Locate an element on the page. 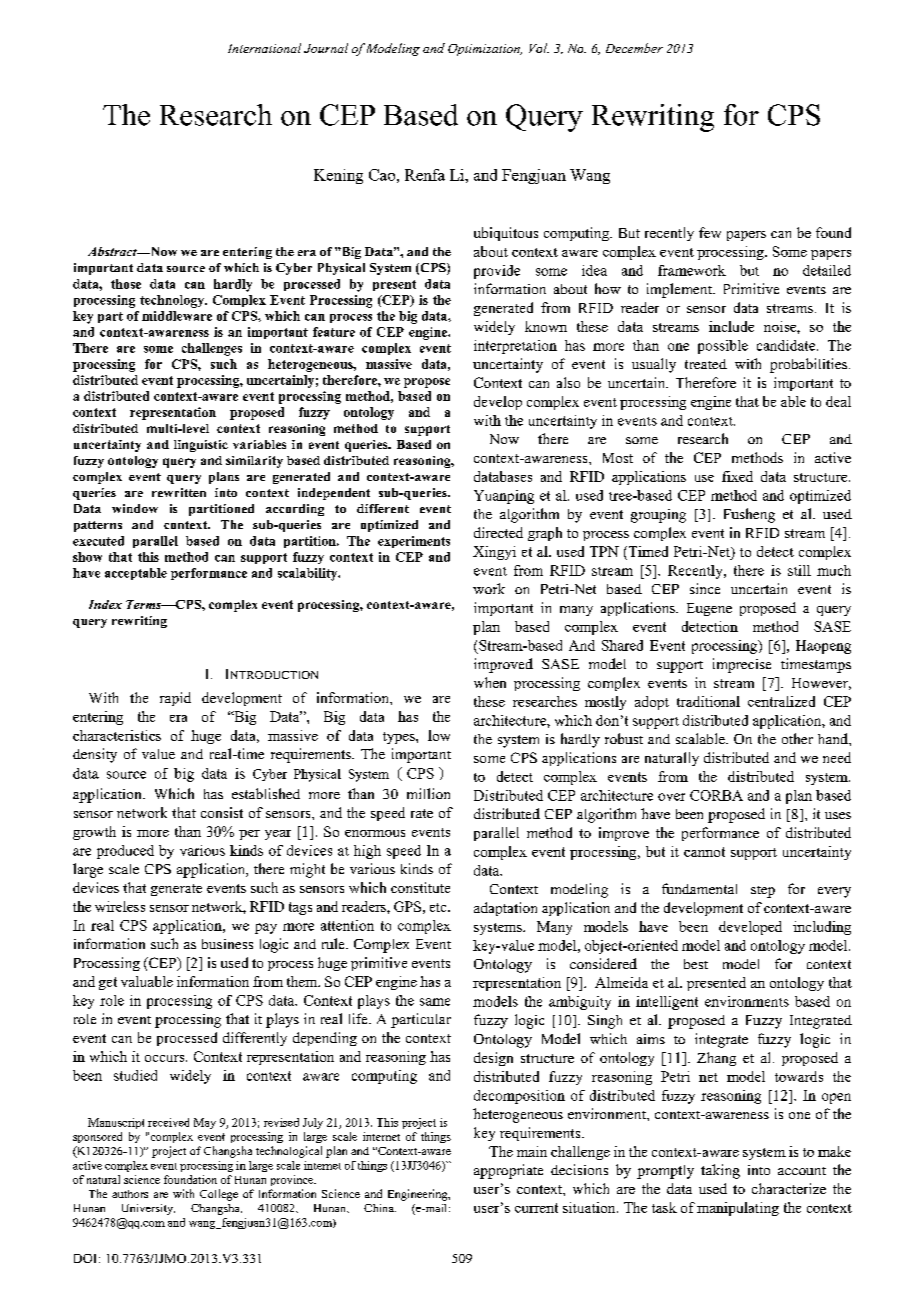 The height and width of the page is (1308, 924). interpretation is located at coordinates (515, 347).
